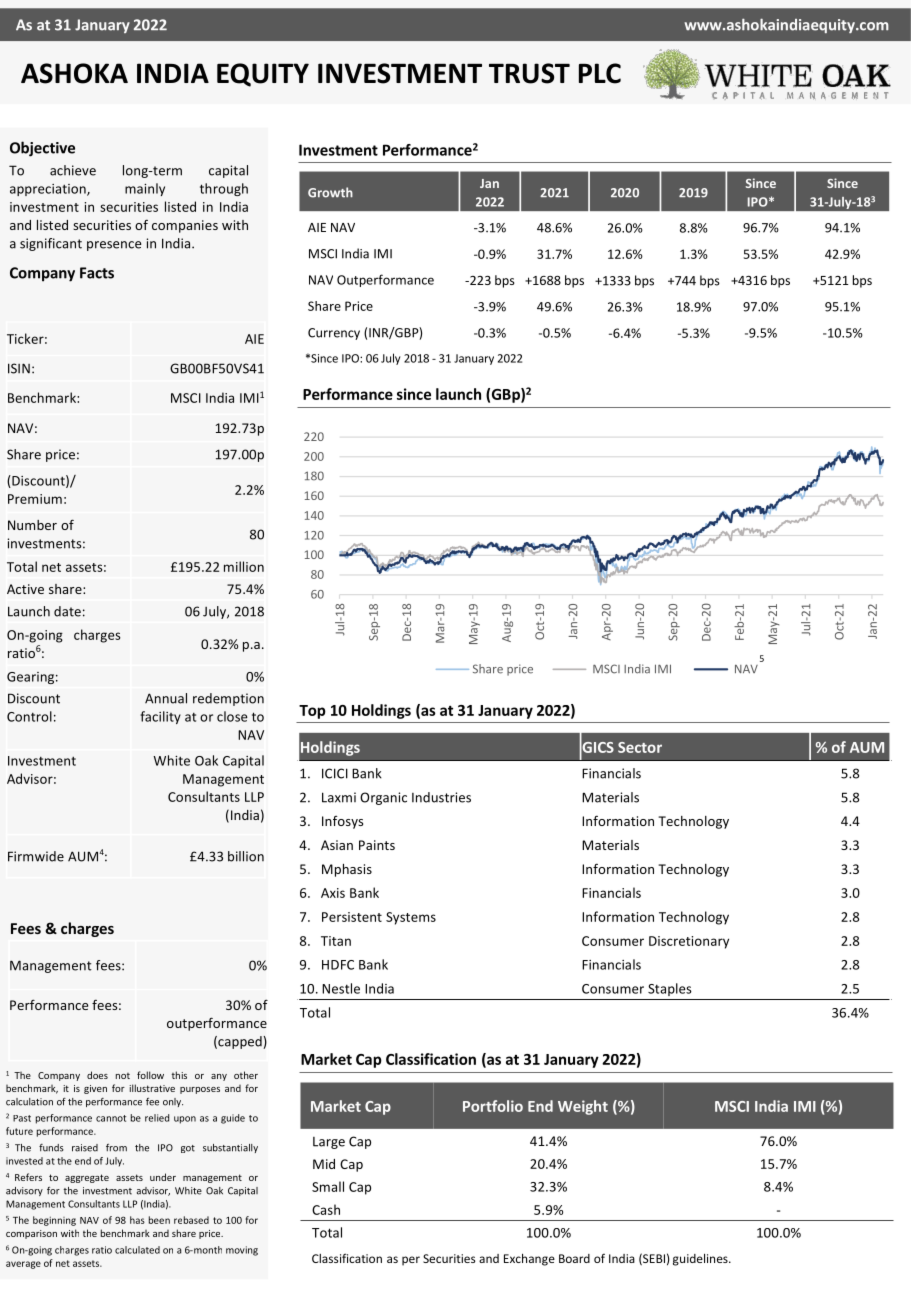 The height and width of the image is (1316, 911). Describe the element at coordinates (42, 149) in the image. I see `Objective` at that location.
